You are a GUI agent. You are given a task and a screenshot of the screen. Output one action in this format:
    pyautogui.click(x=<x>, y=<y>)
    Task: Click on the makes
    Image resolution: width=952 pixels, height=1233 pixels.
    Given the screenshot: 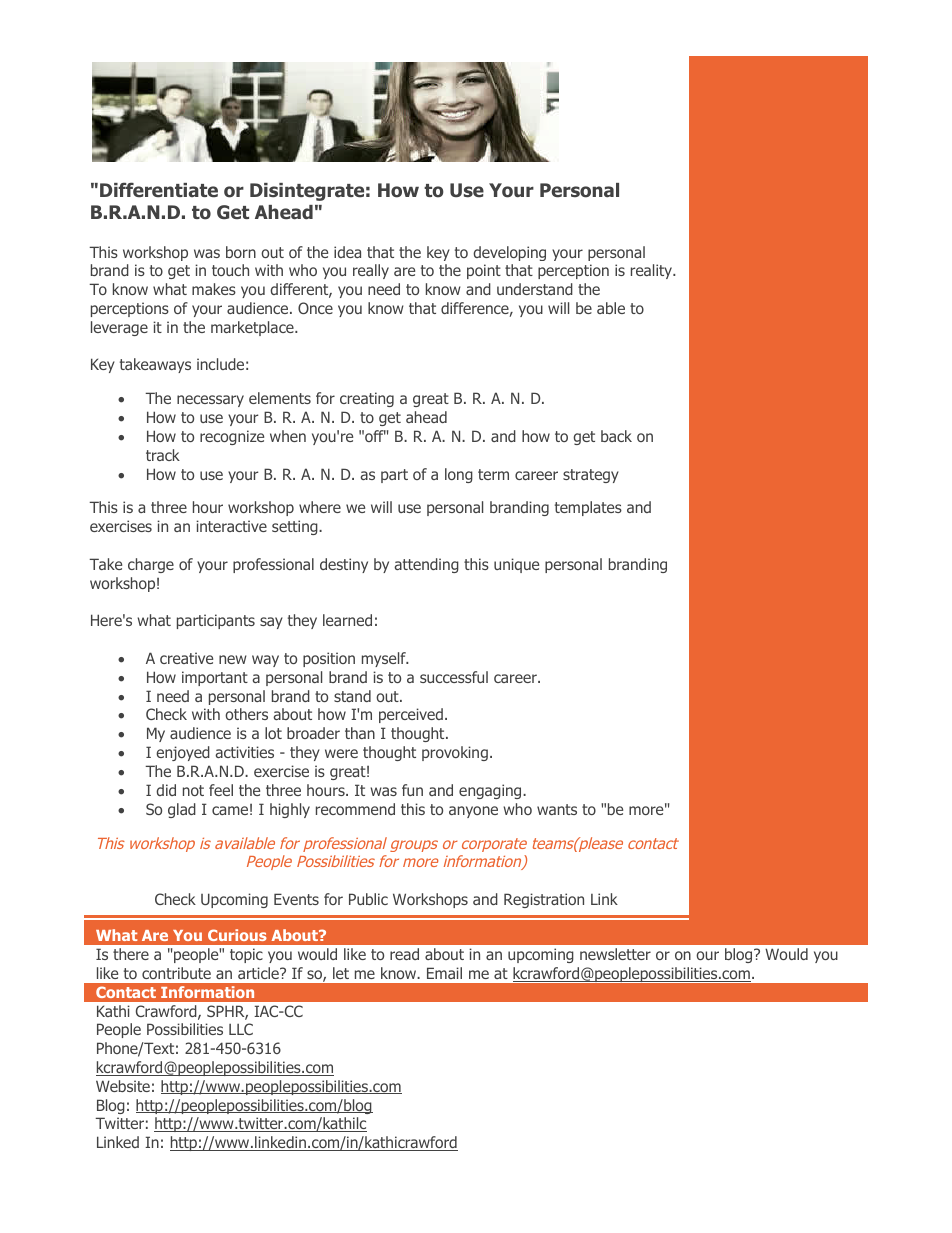 What is the action you would take?
    pyautogui.click(x=214, y=289)
